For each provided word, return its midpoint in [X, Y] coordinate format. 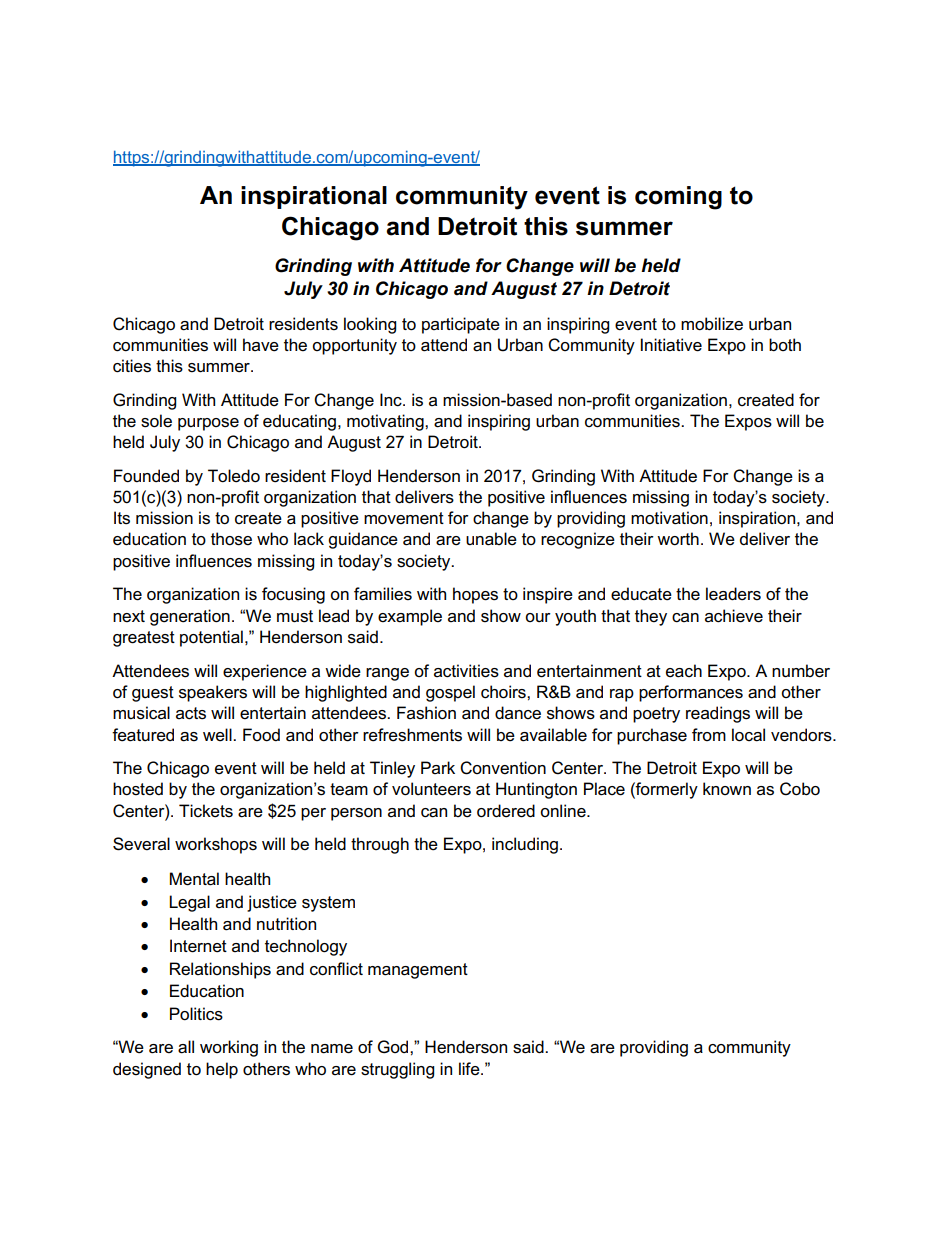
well [218, 735]
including [525, 845]
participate [461, 325]
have [261, 345]
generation [190, 617]
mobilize [712, 324]
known [727, 788]
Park [438, 767]
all [186, 1047]
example [410, 617]
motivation [669, 518]
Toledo [234, 476]
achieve [734, 616]
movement [404, 518]
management [418, 971]
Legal [189, 903]
